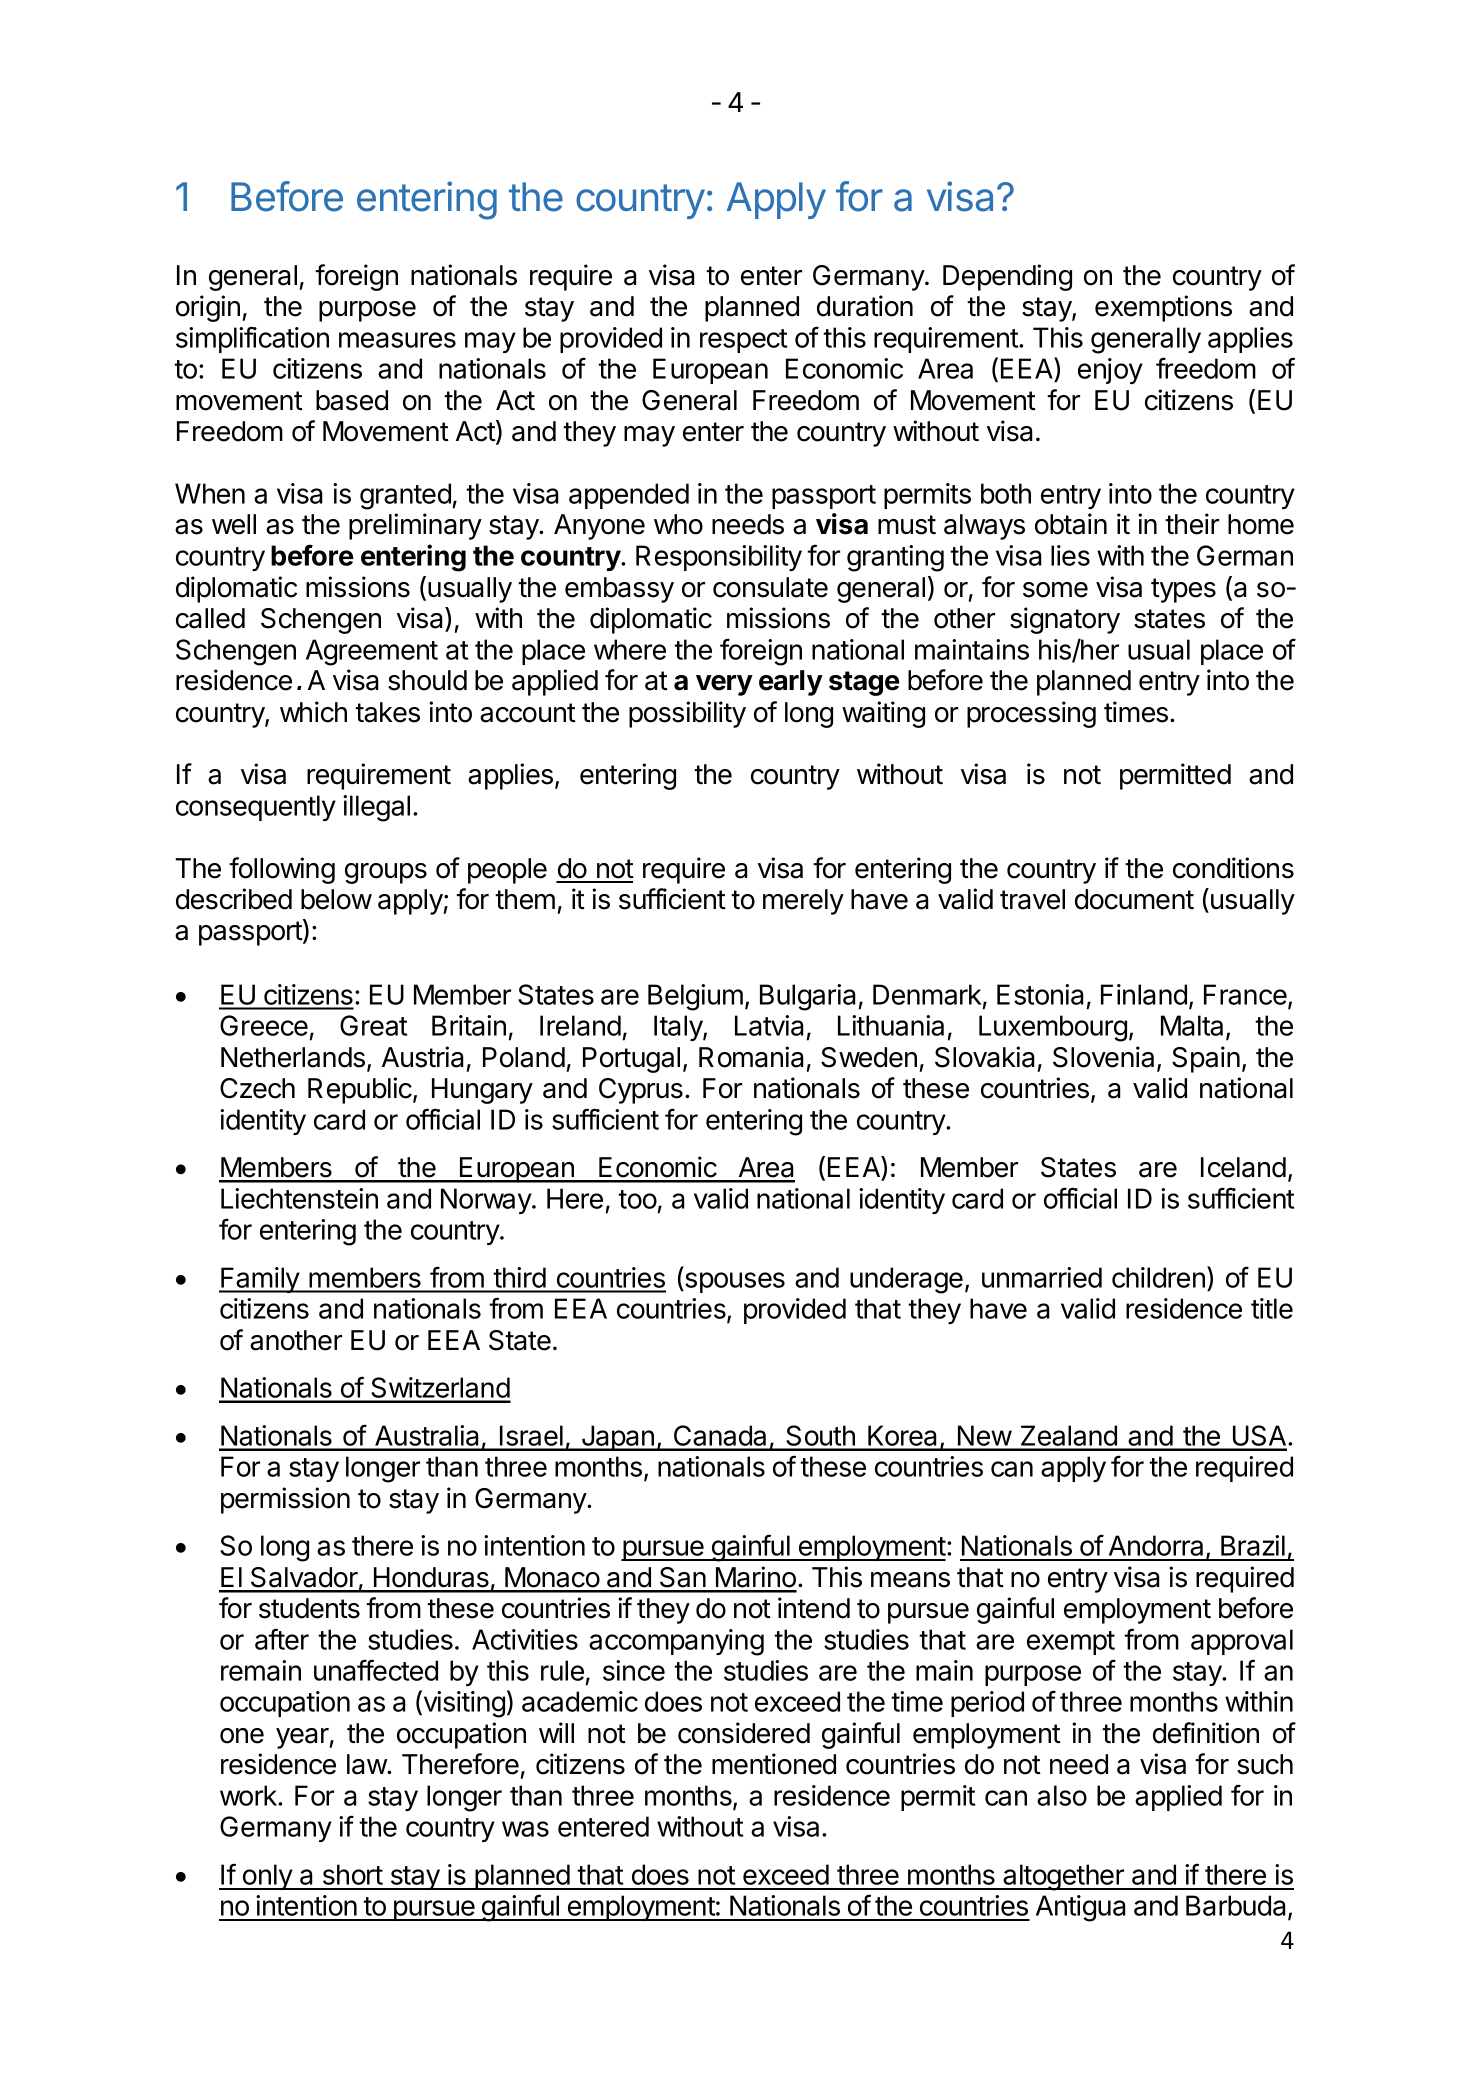  Describe the element at coordinates (743, 341) in the document. I see `respect` at that location.
